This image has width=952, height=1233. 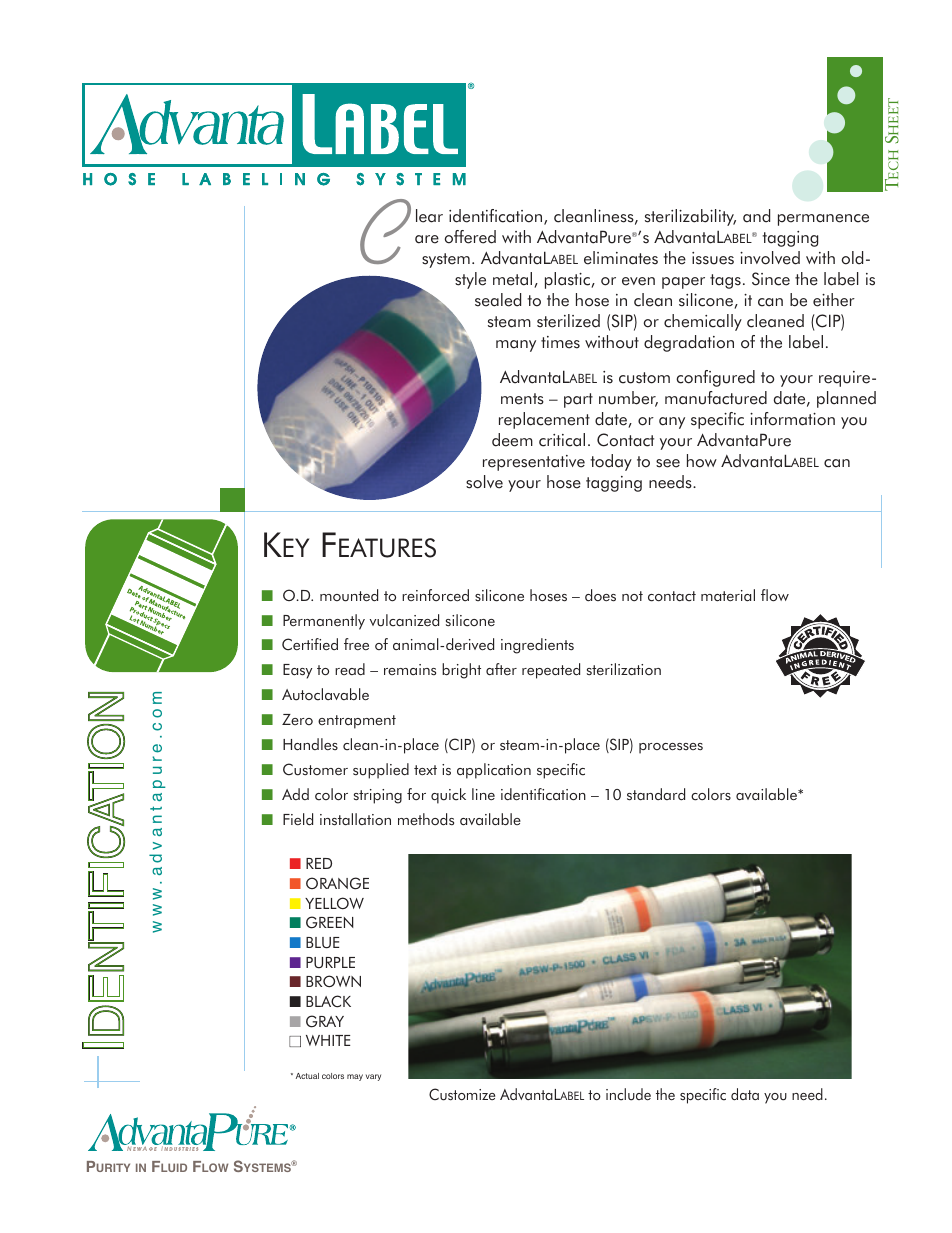 I want to click on representative, so click(x=534, y=463).
